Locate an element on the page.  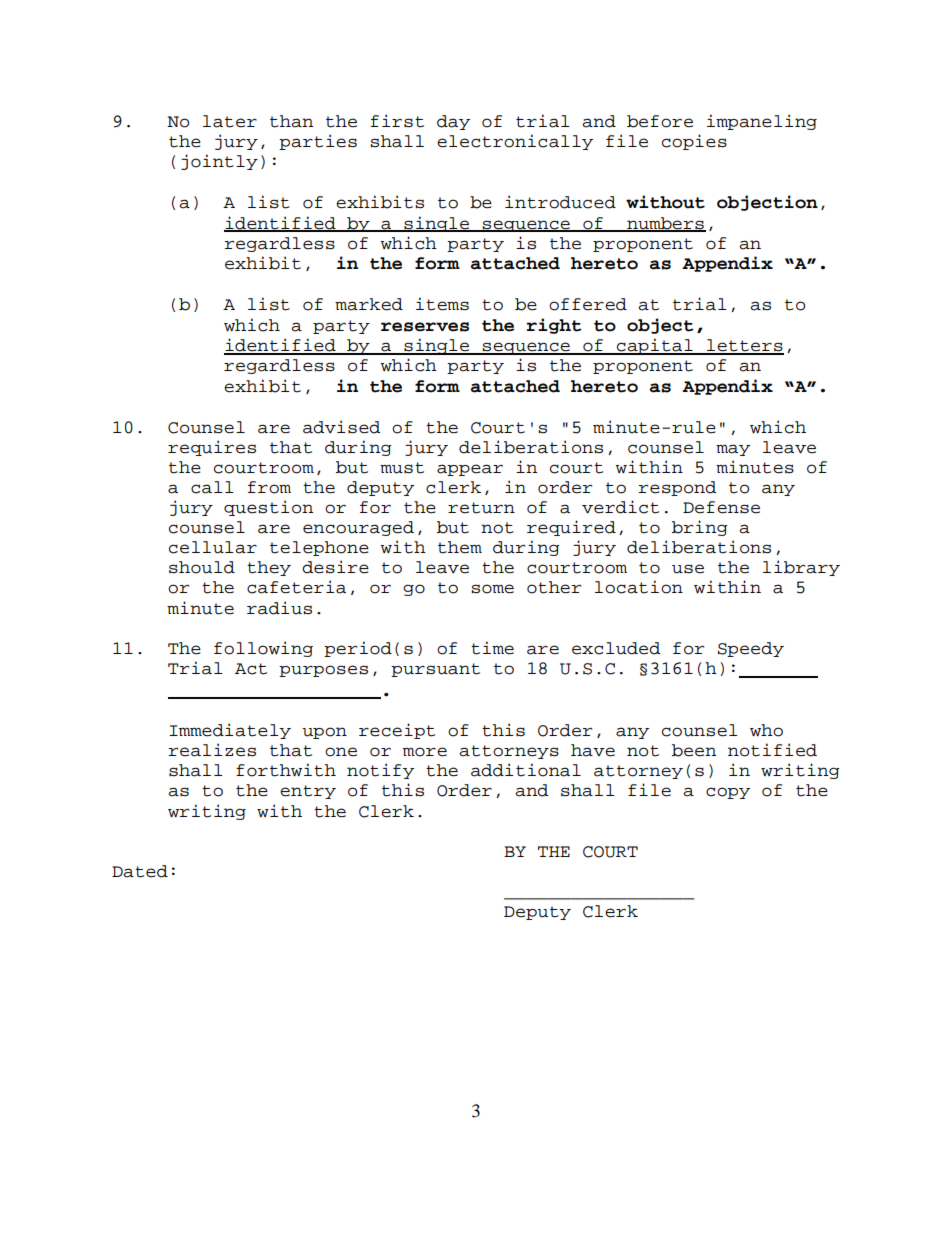
day is located at coordinates (453, 122).
